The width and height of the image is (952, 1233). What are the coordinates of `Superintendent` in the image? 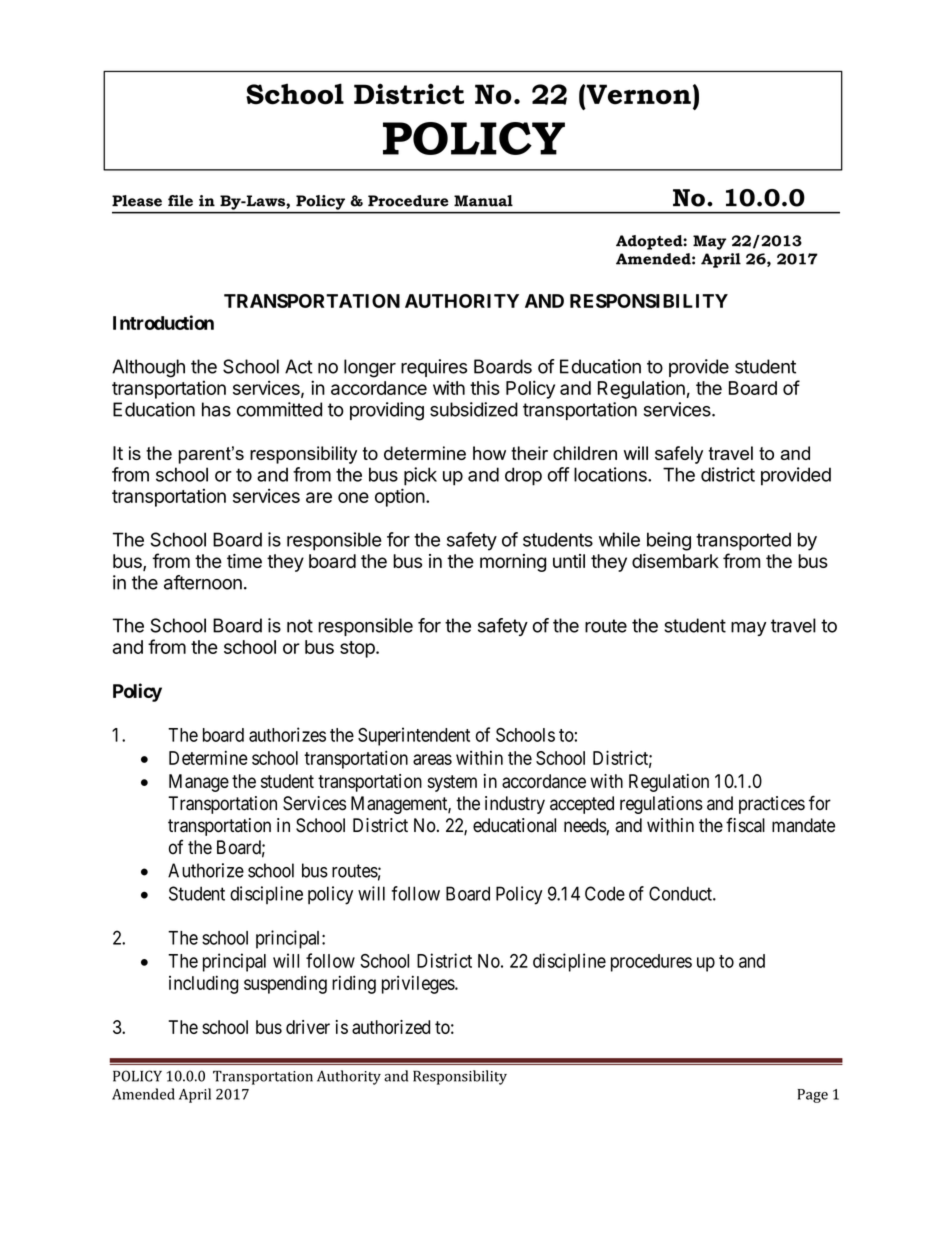 It's located at (414, 736).
